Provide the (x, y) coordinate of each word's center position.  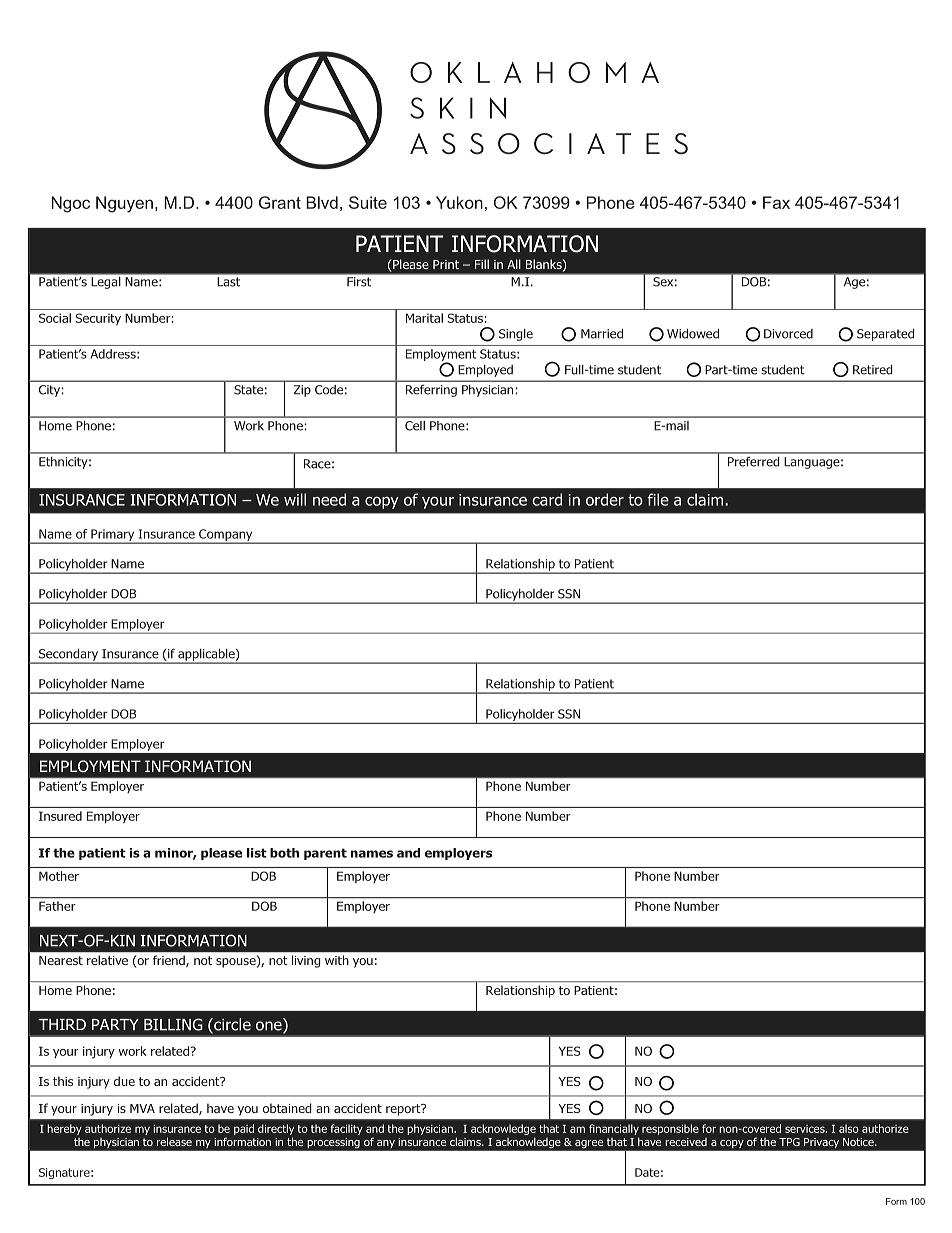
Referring (431, 391)
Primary (113, 536)
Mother (59, 876)
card (547, 499)
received (686, 1142)
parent (325, 854)
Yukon (459, 202)
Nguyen (124, 204)
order (605, 499)
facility (347, 1129)
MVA (142, 1108)
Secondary (69, 656)
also (849, 1128)
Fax (776, 202)
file (658, 499)
